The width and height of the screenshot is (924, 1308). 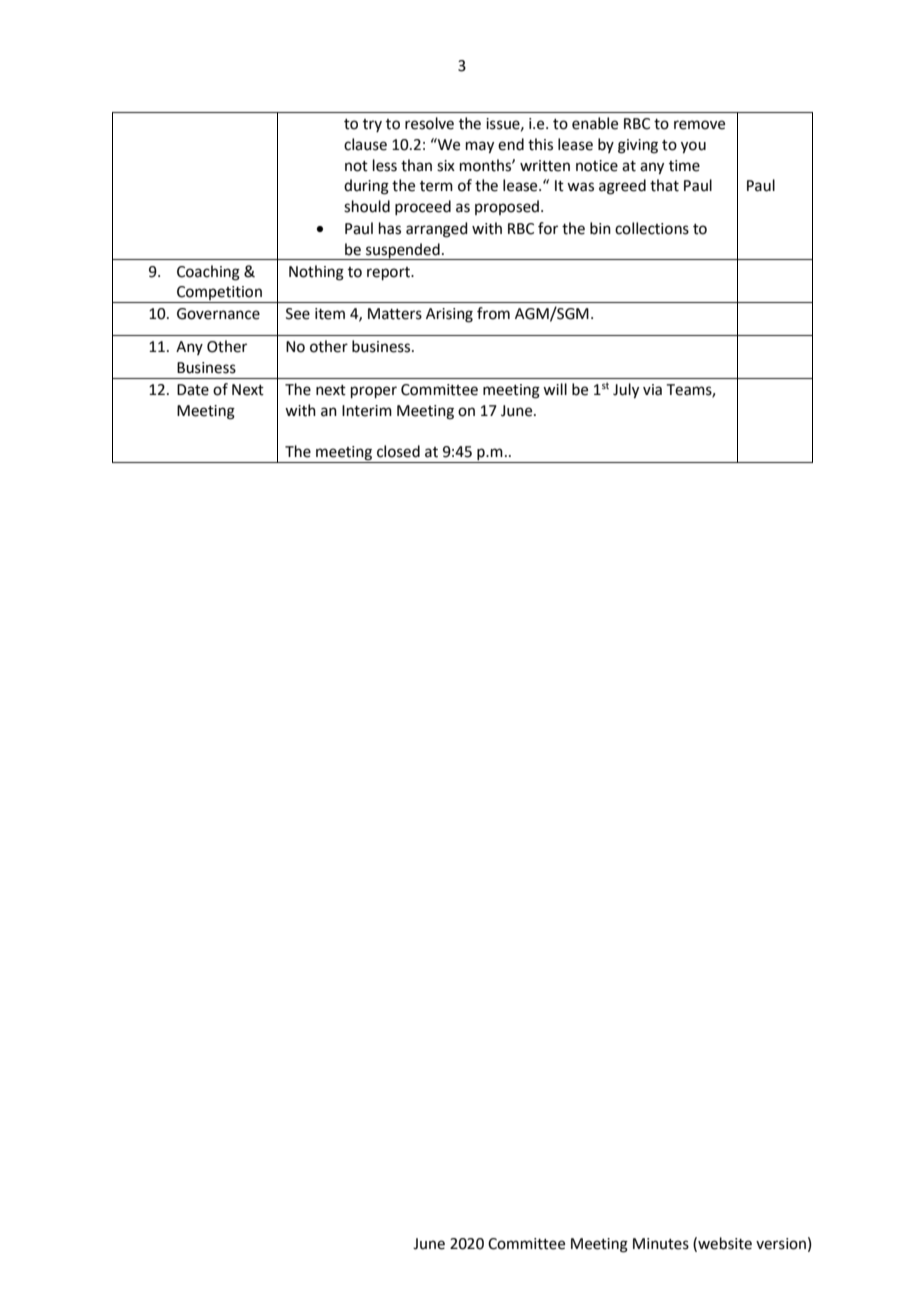 What do you see at coordinates (480, 147) in the screenshot?
I see `may` at bounding box center [480, 147].
